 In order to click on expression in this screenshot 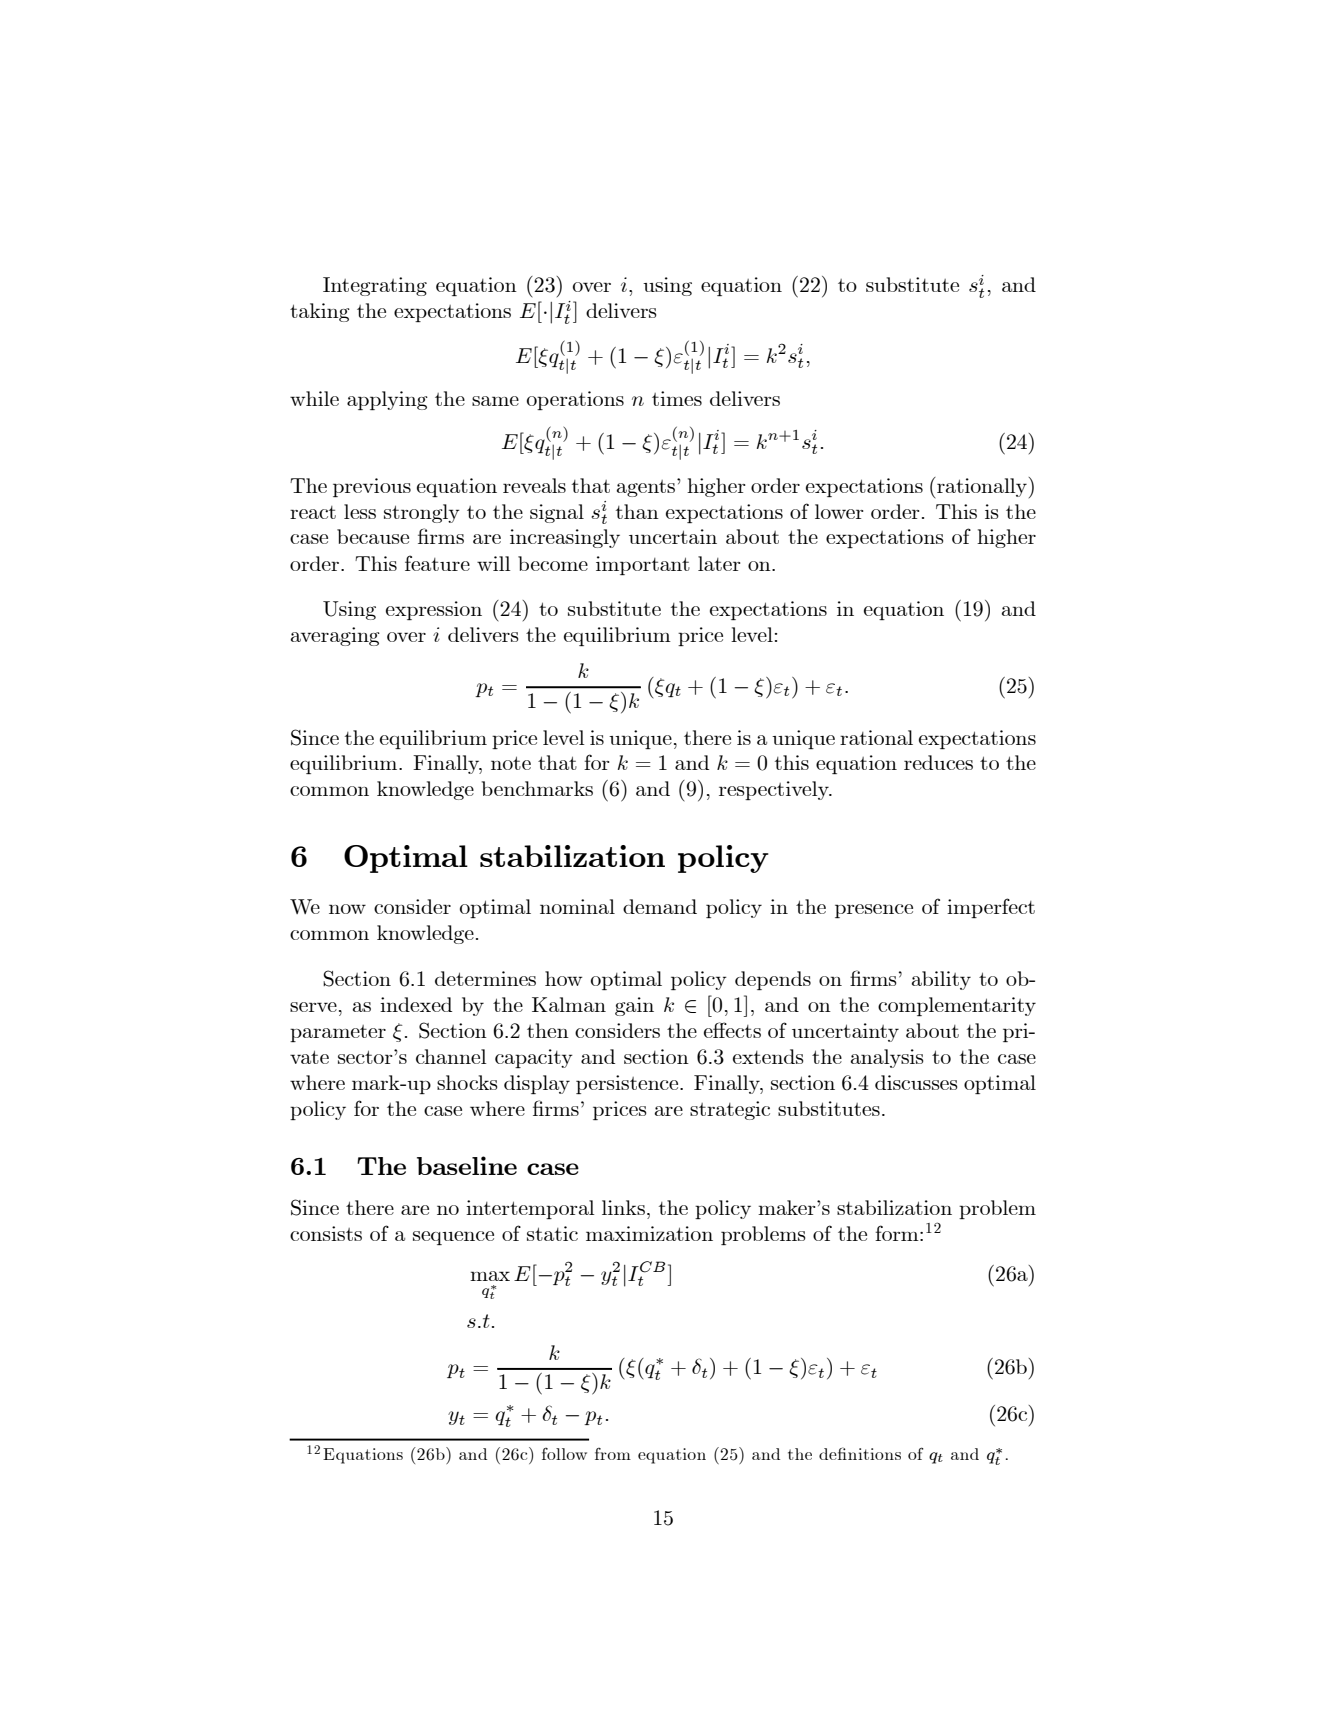, I will do `click(434, 611)`.
